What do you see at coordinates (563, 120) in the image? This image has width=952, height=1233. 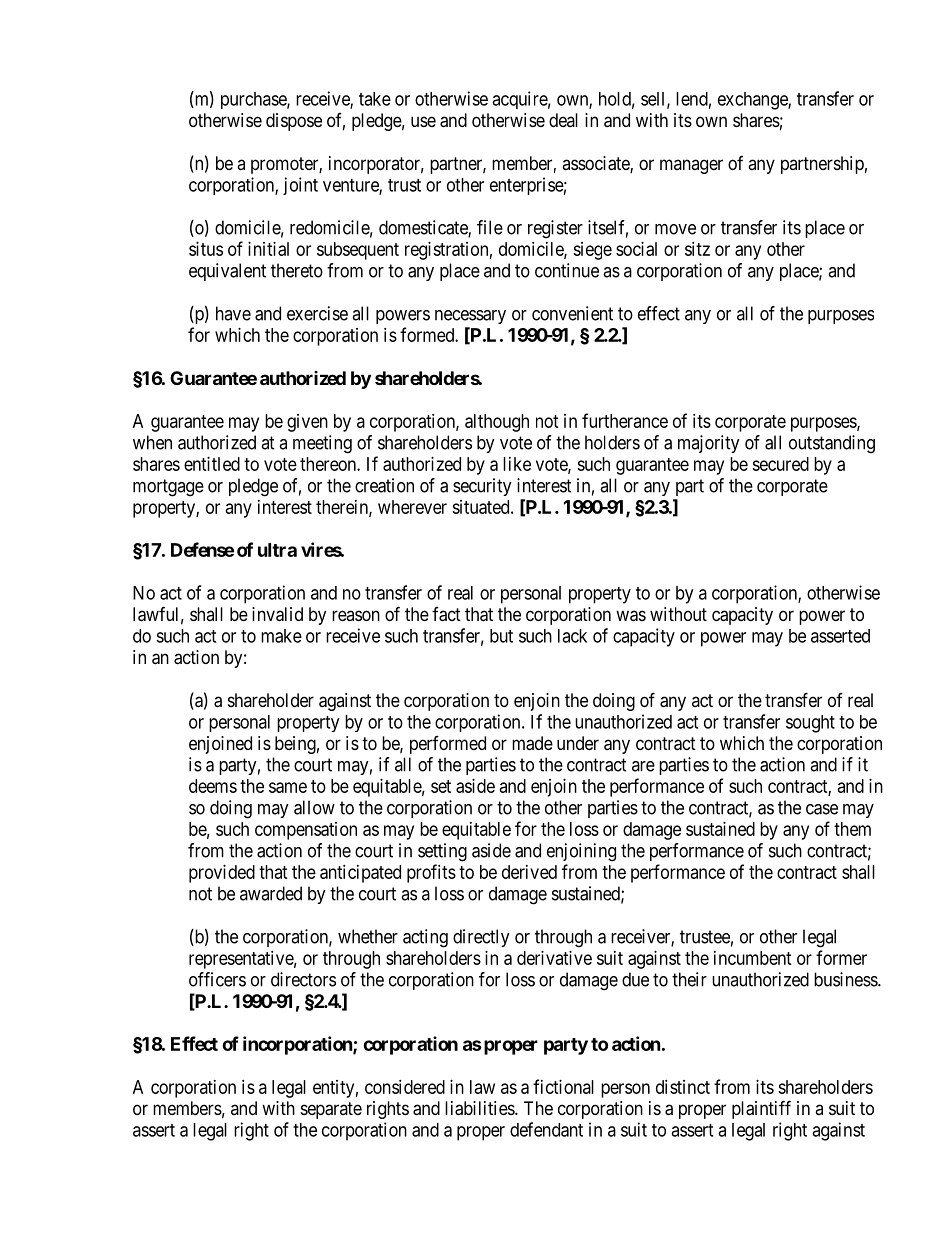 I see `deal` at bounding box center [563, 120].
